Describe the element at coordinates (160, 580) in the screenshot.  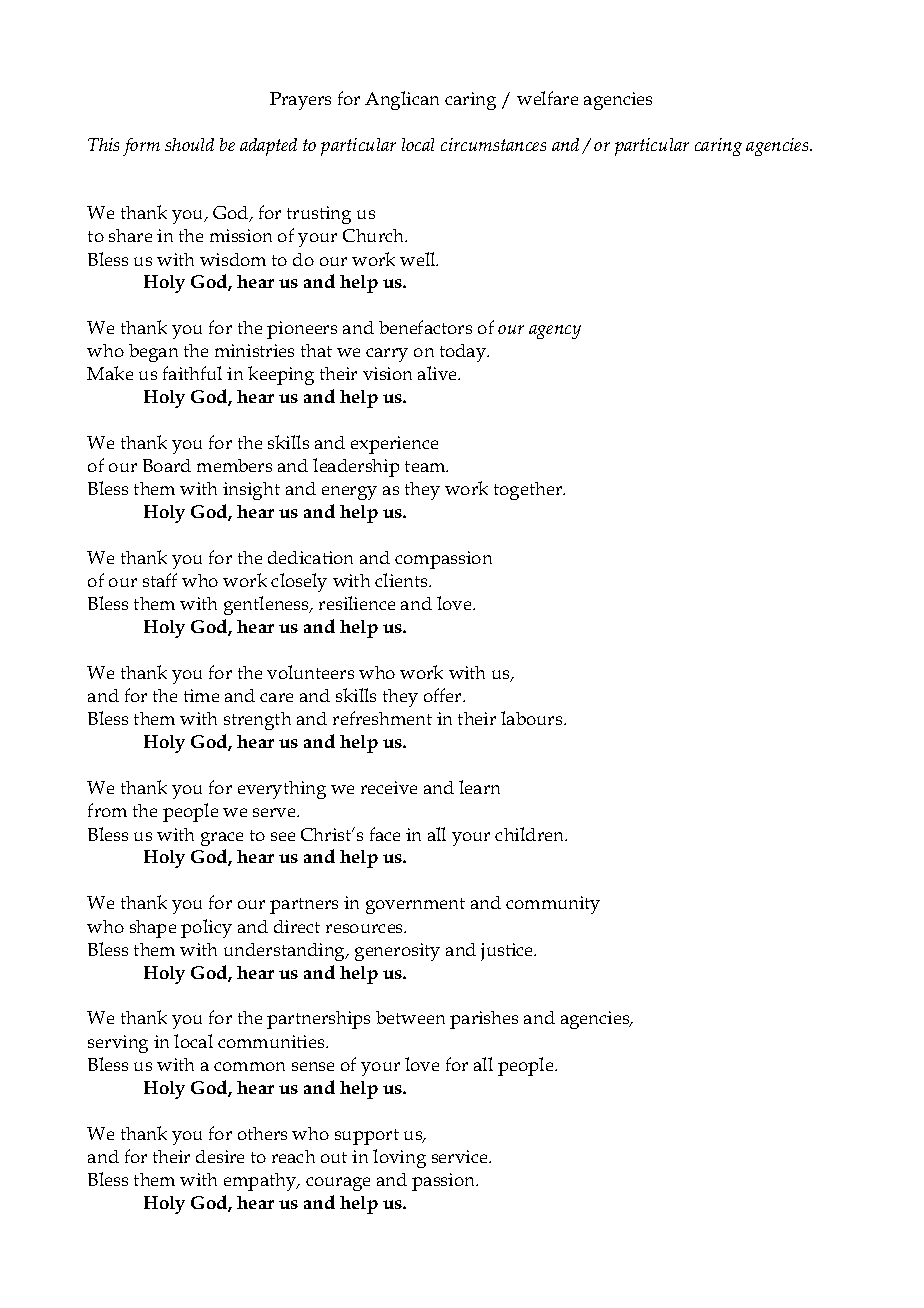
I see `staff` at that location.
